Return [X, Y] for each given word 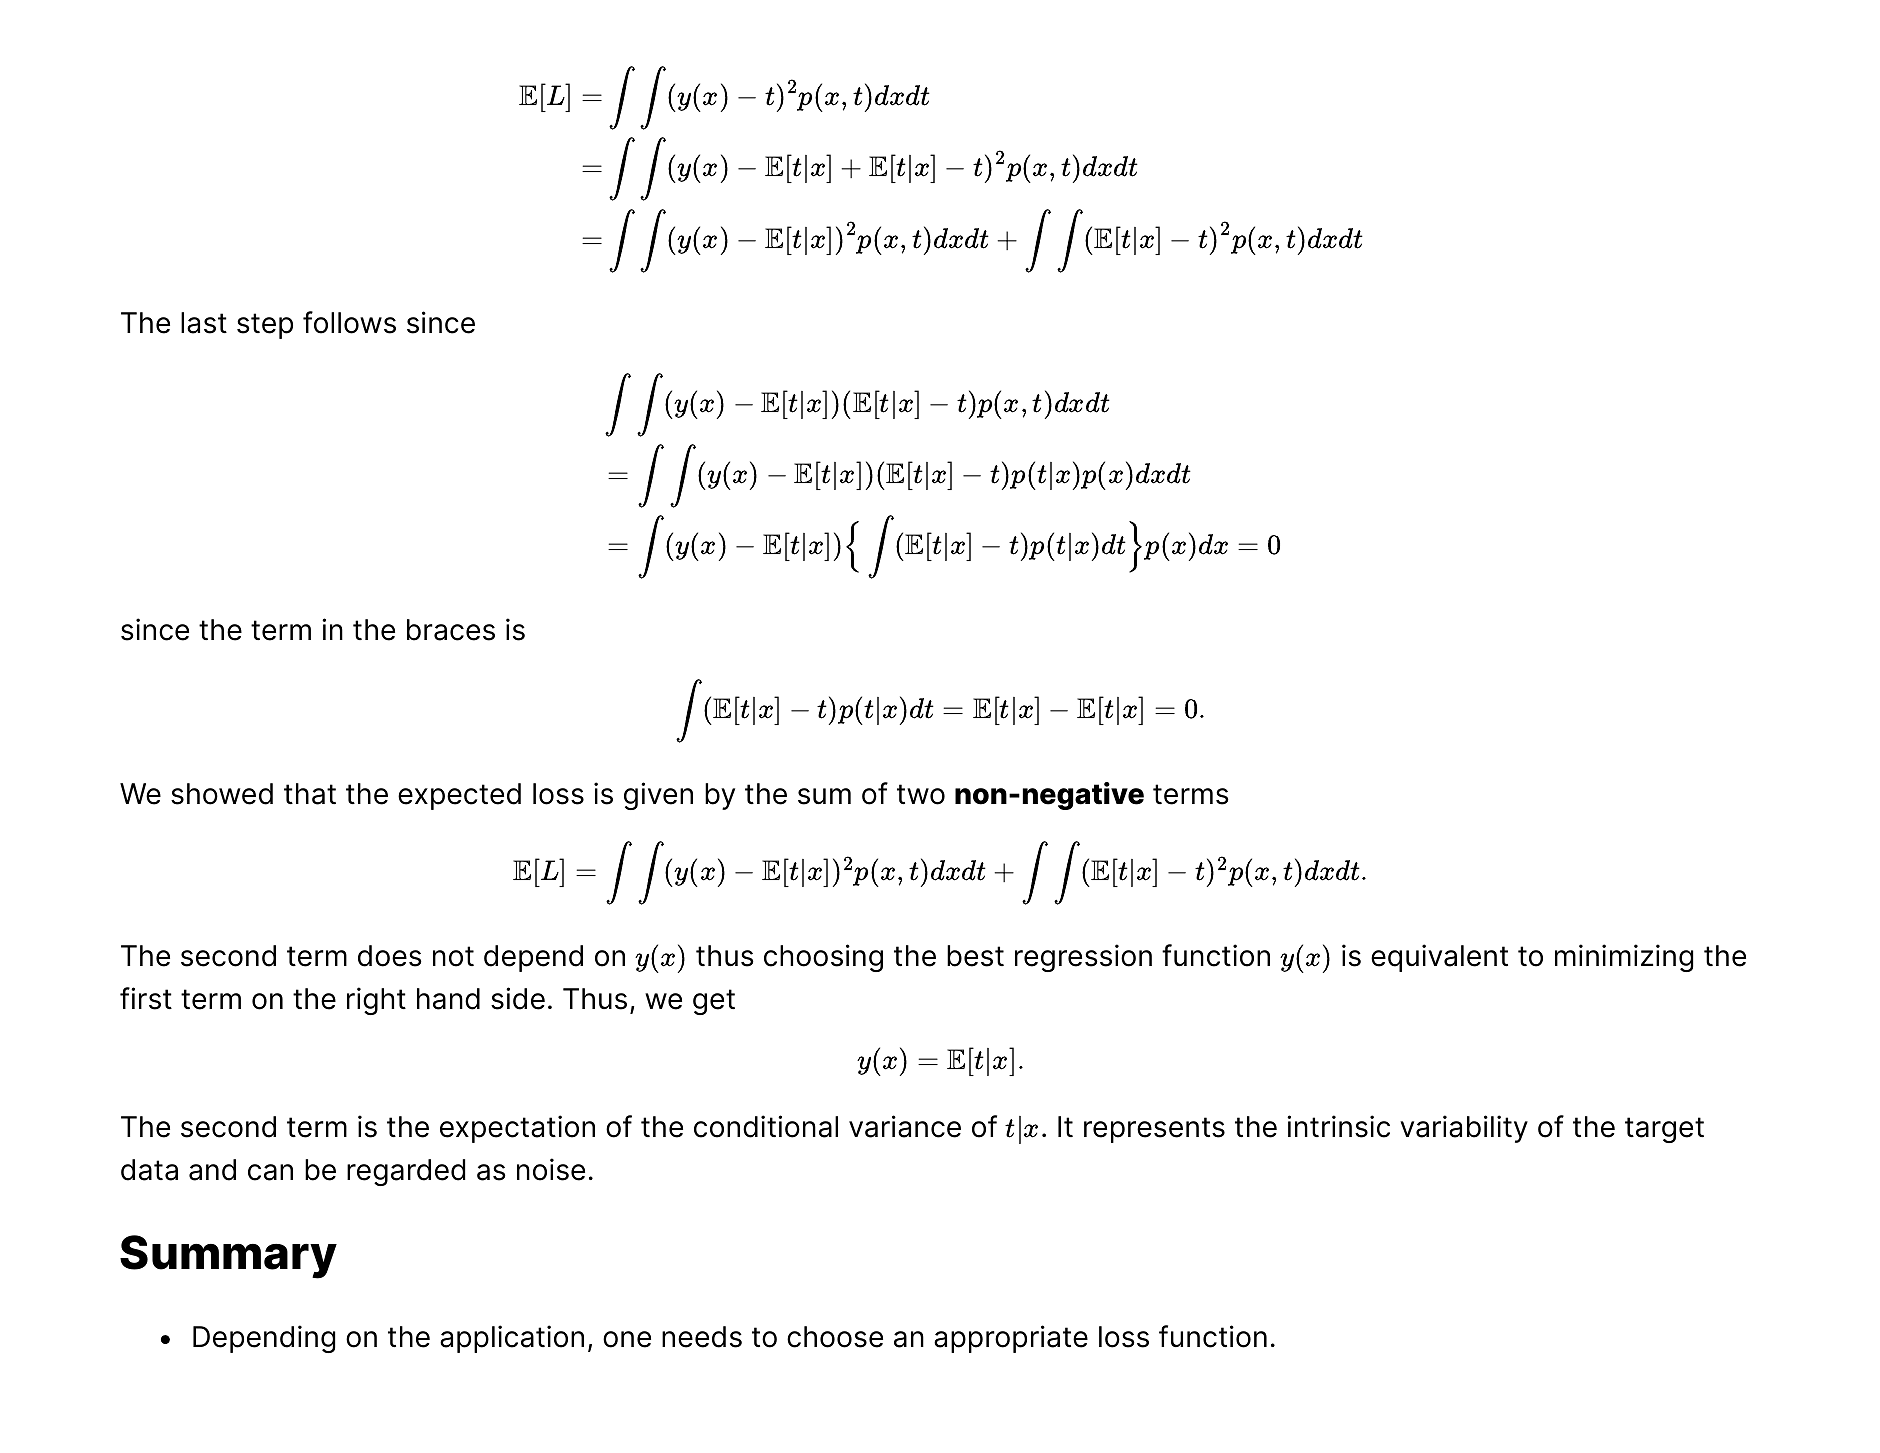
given [658, 796]
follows [349, 322]
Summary [228, 1257]
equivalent [1439, 958]
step [265, 326]
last [204, 323]
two [921, 794]
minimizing [1624, 958]
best [975, 956]
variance [905, 1126]
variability [1464, 1129]
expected [459, 796]
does [390, 956]
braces [451, 630]
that [310, 794]
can [270, 1172]
